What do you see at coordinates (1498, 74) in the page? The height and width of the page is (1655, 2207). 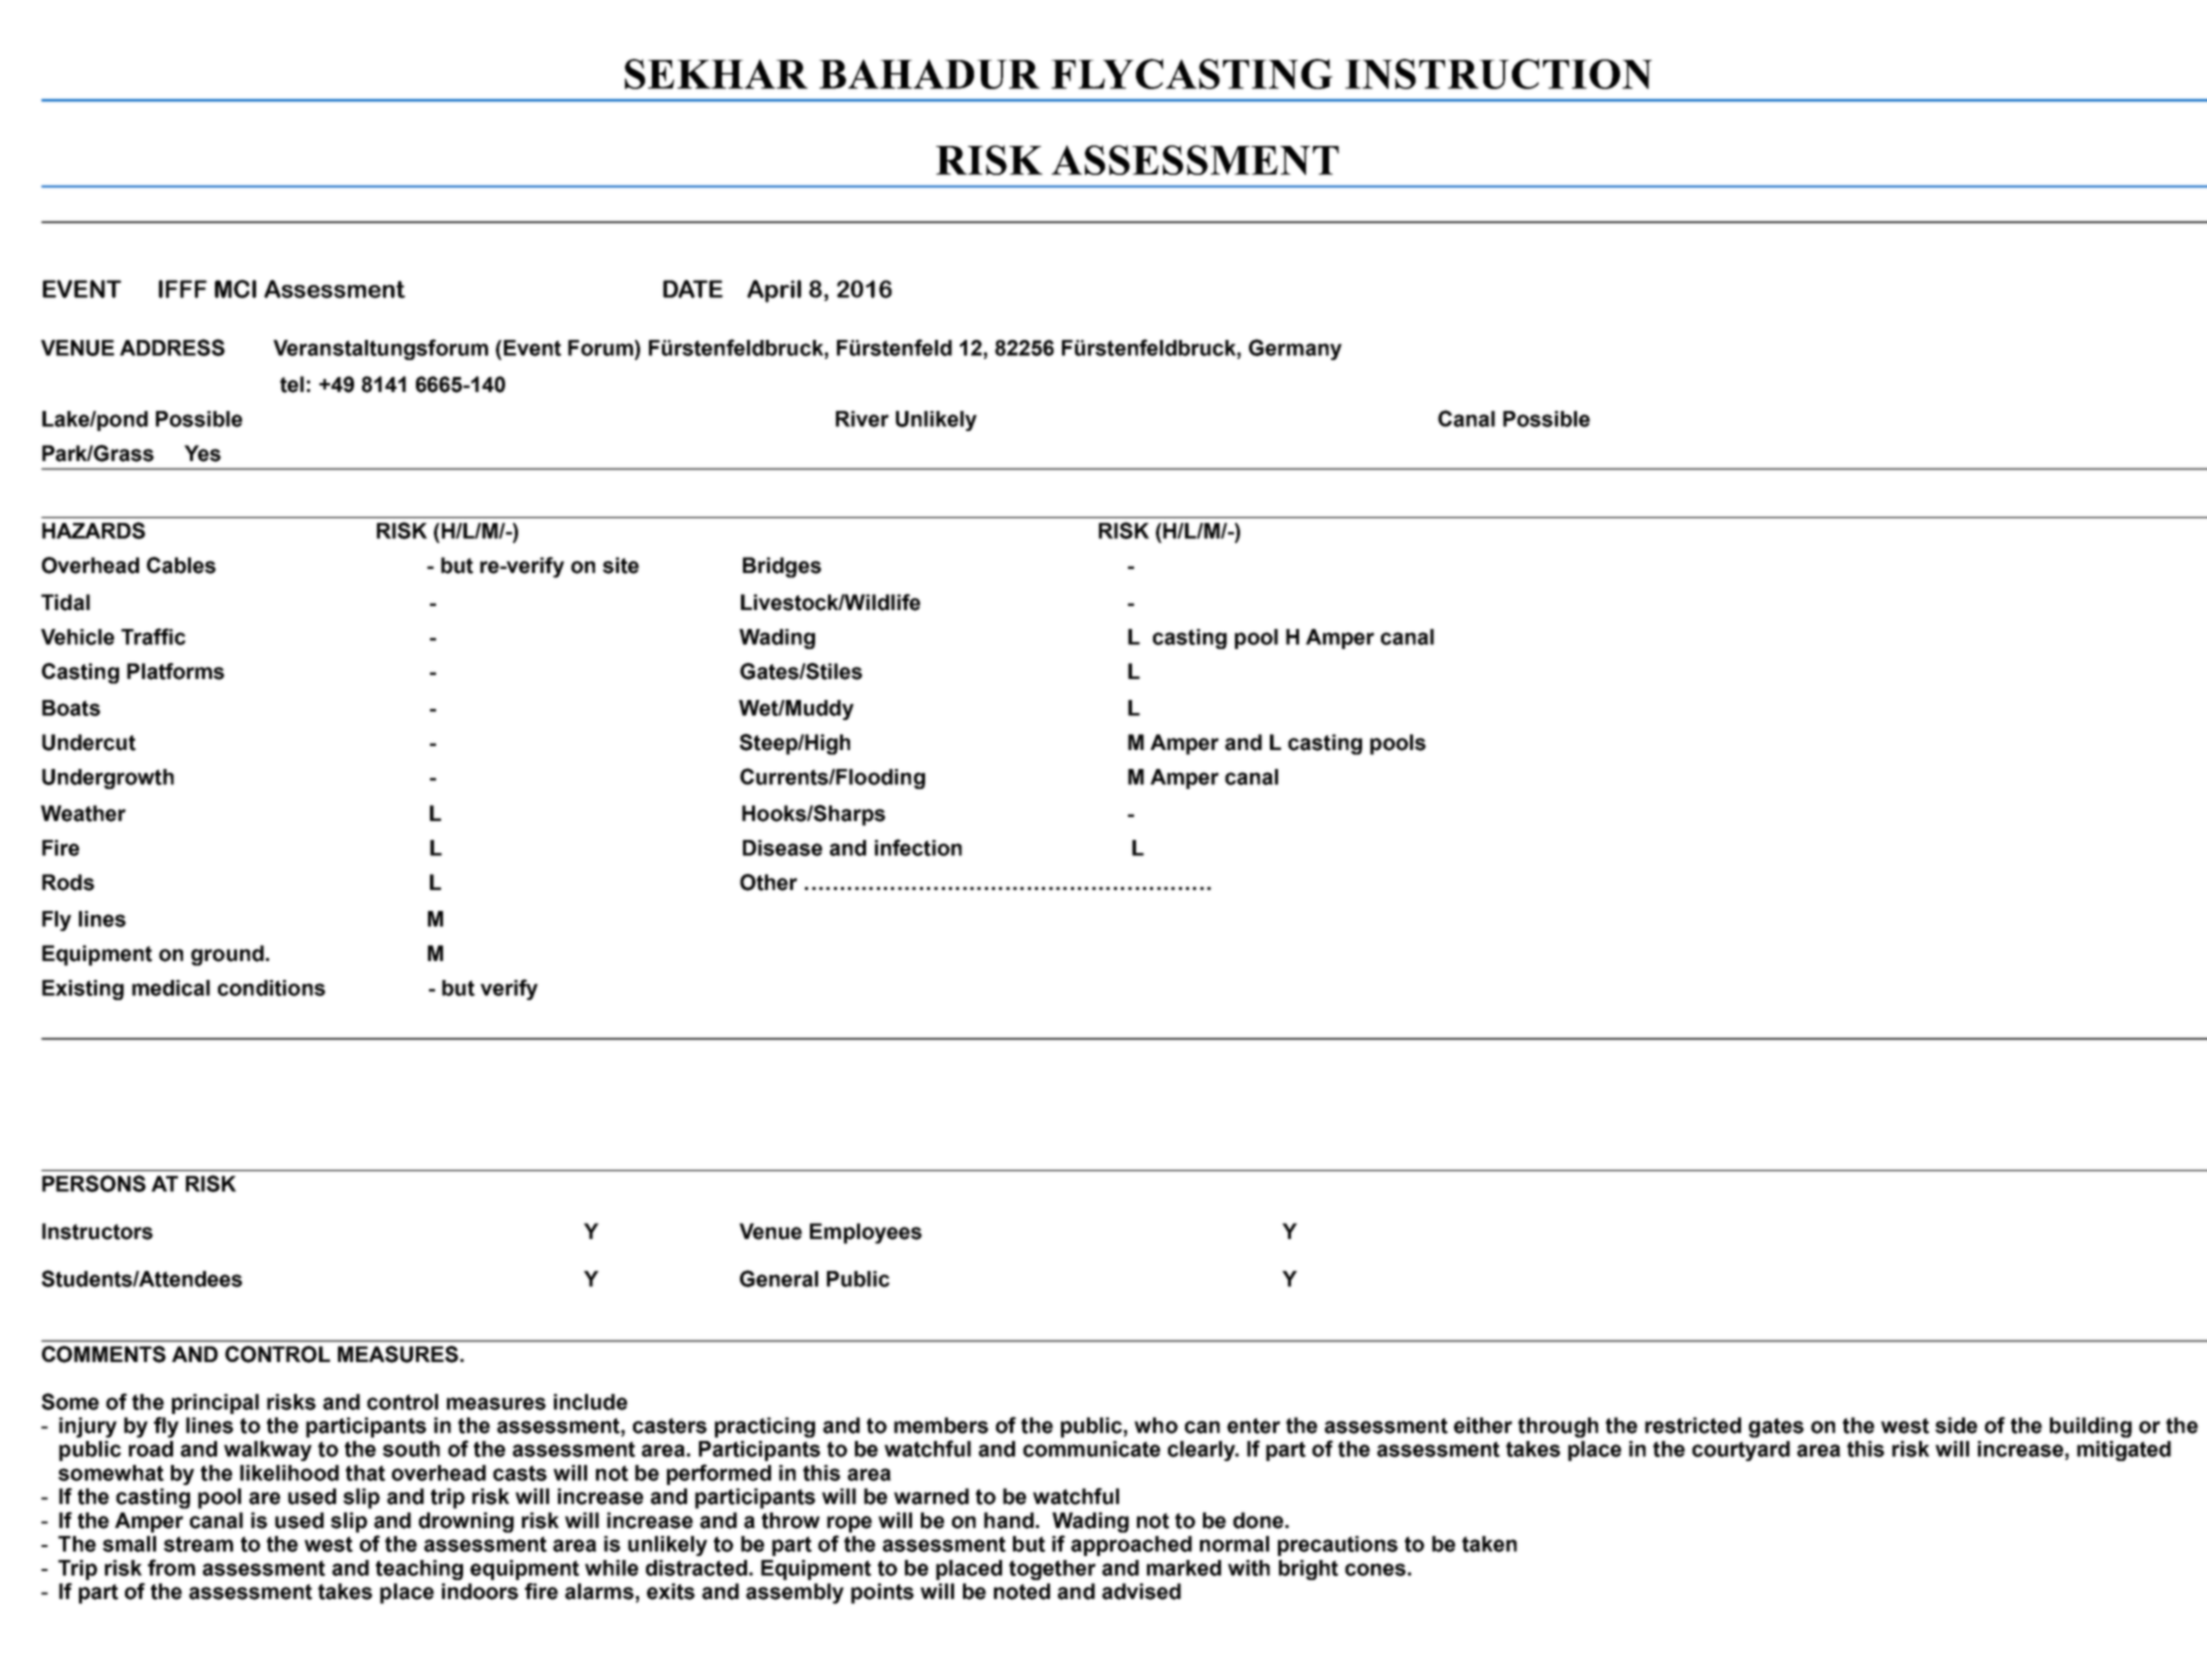 I see `INSTRUCTION` at bounding box center [1498, 74].
